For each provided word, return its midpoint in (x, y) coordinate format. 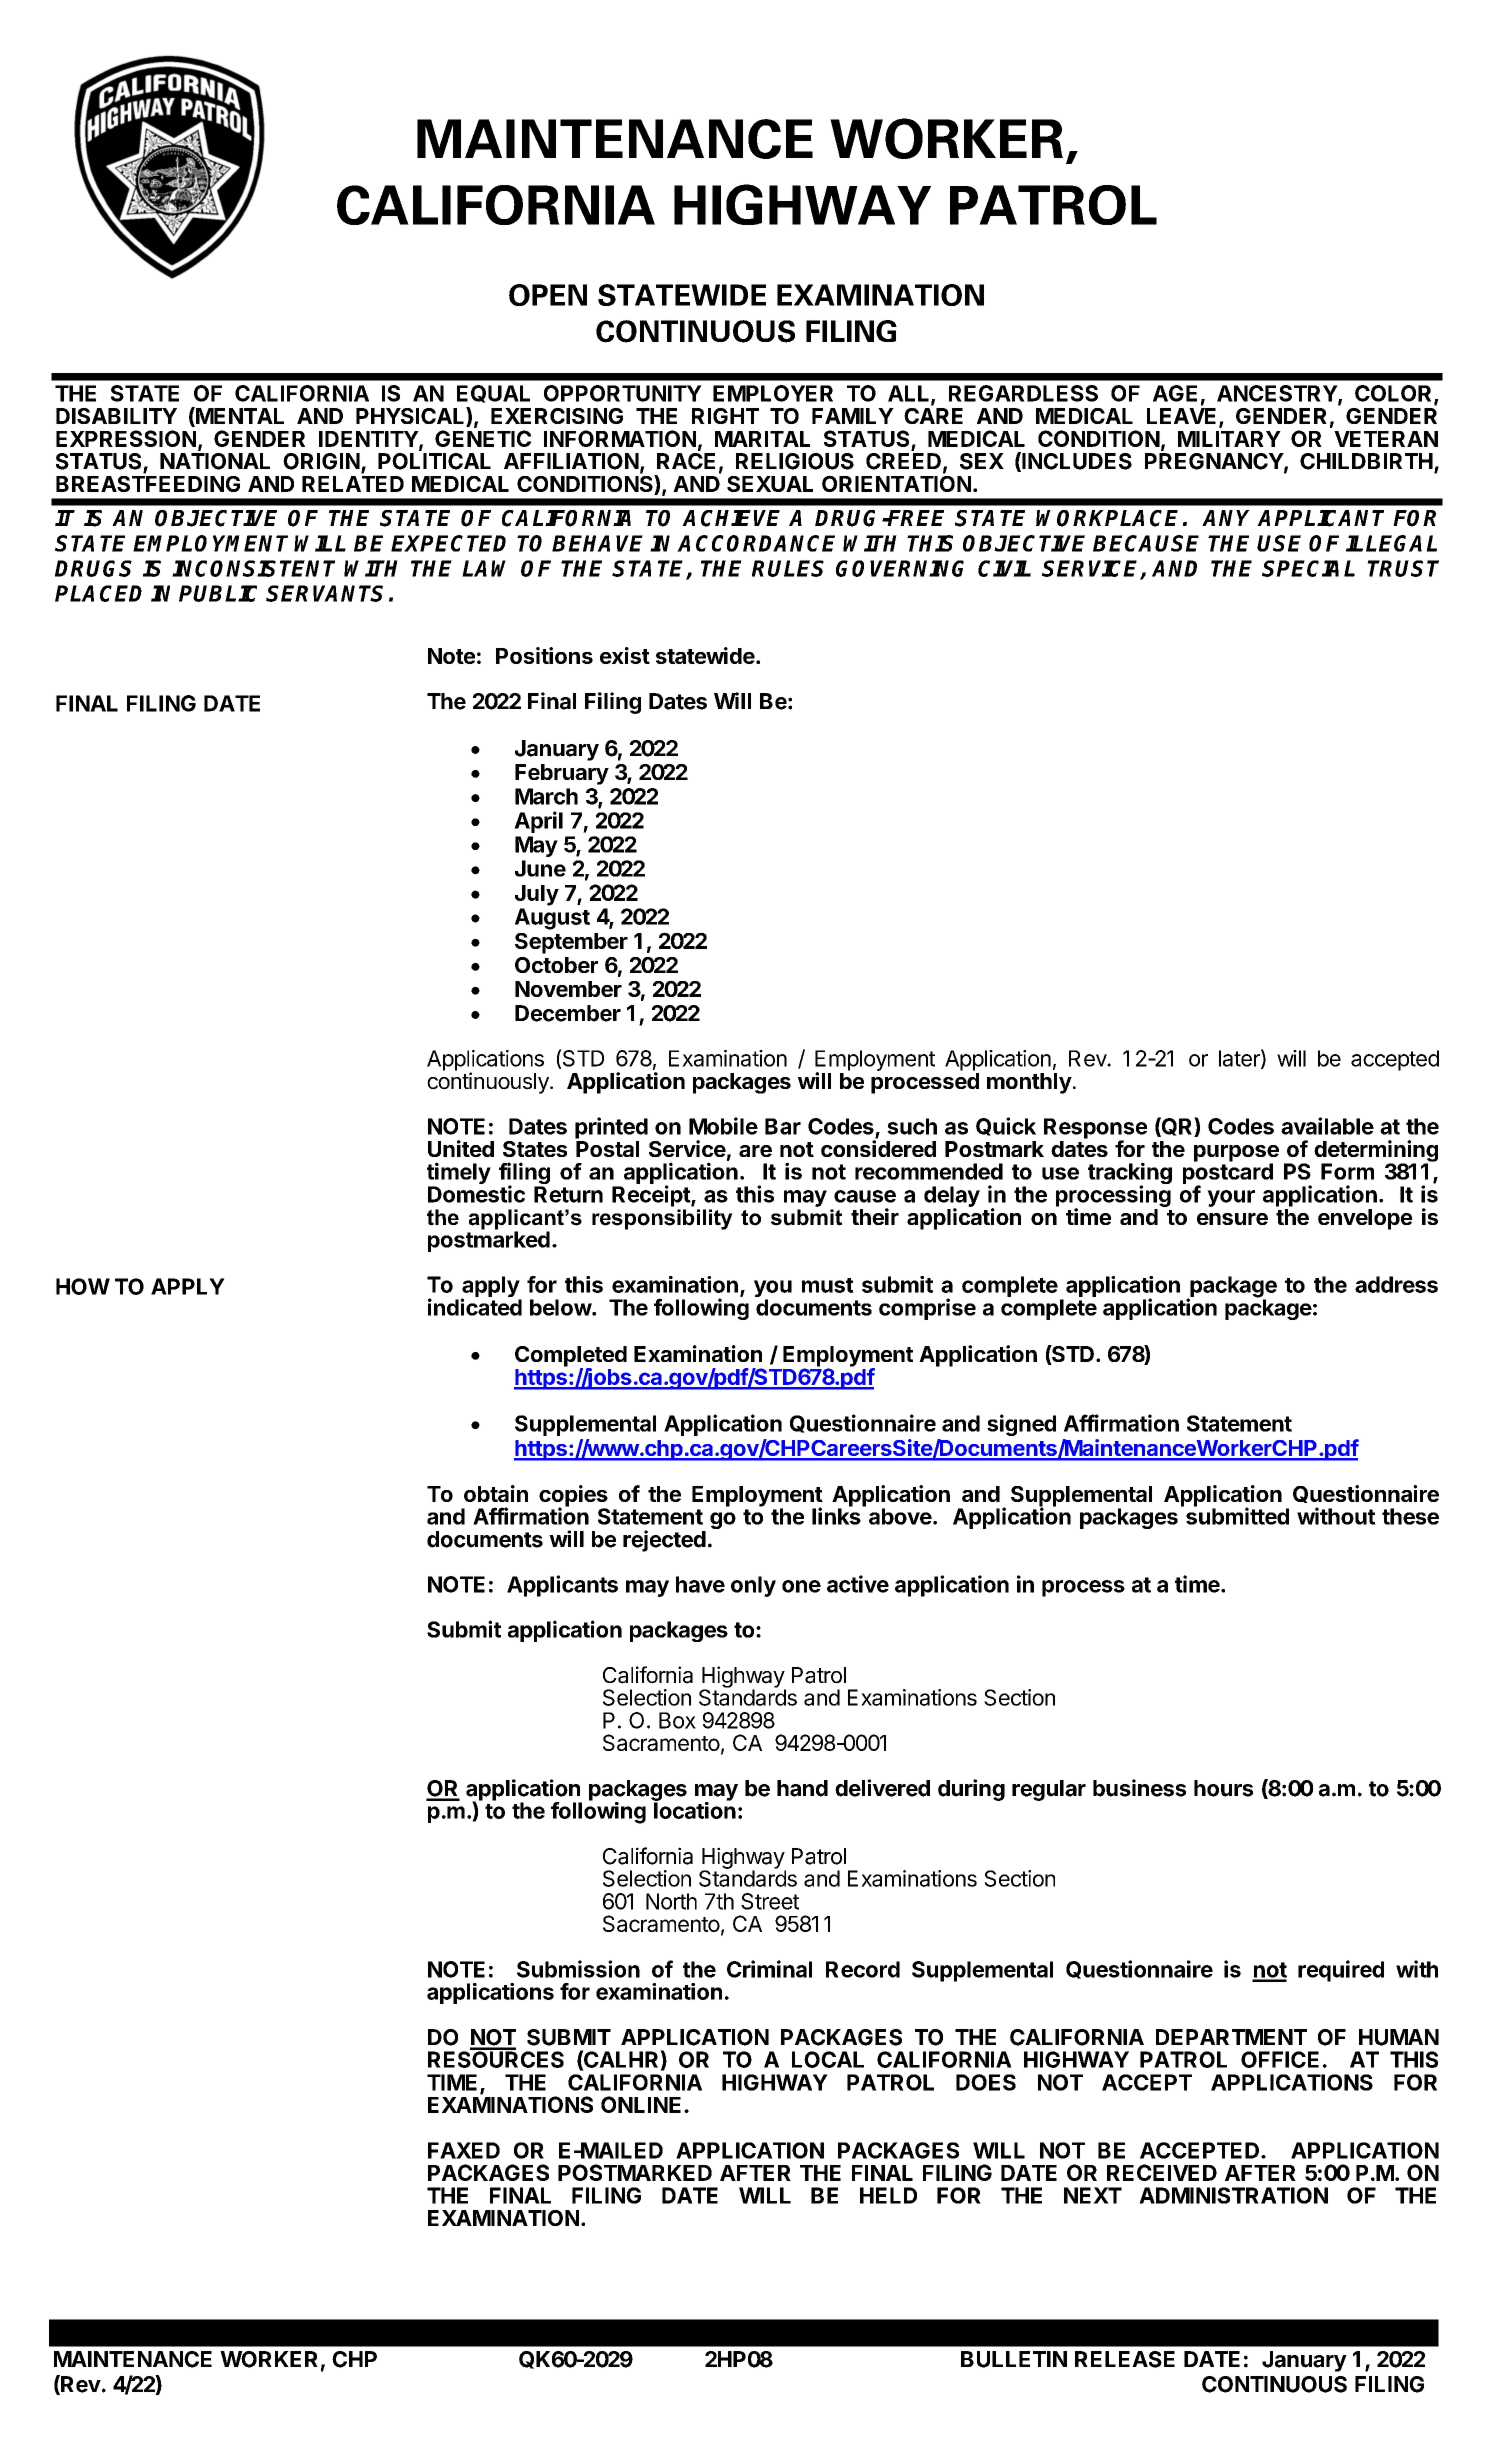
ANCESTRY (1278, 394)
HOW (83, 1286)
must (828, 1285)
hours (1223, 1788)
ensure (1232, 1219)
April (538, 822)
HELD (888, 2195)
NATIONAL (215, 461)
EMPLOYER (773, 393)
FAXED (464, 2150)
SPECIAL (1308, 568)
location (694, 1809)
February (562, 774)
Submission (578, 1969)
